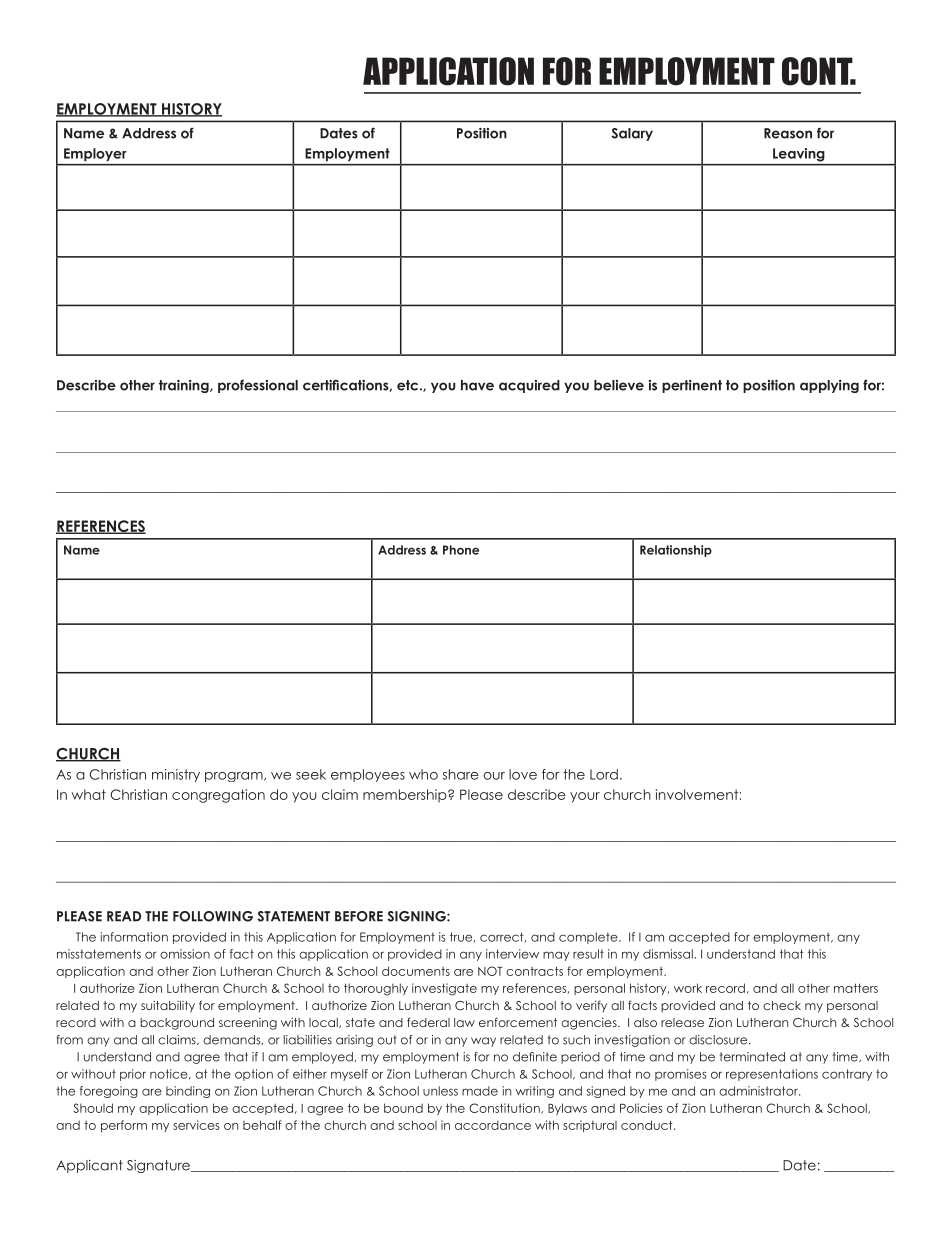 The width and height of the screenshot is (952, 1233). What do you see at coordinates (95, 154) in the screenshot?
I see `Employer` at bounding box center [95, 154].
